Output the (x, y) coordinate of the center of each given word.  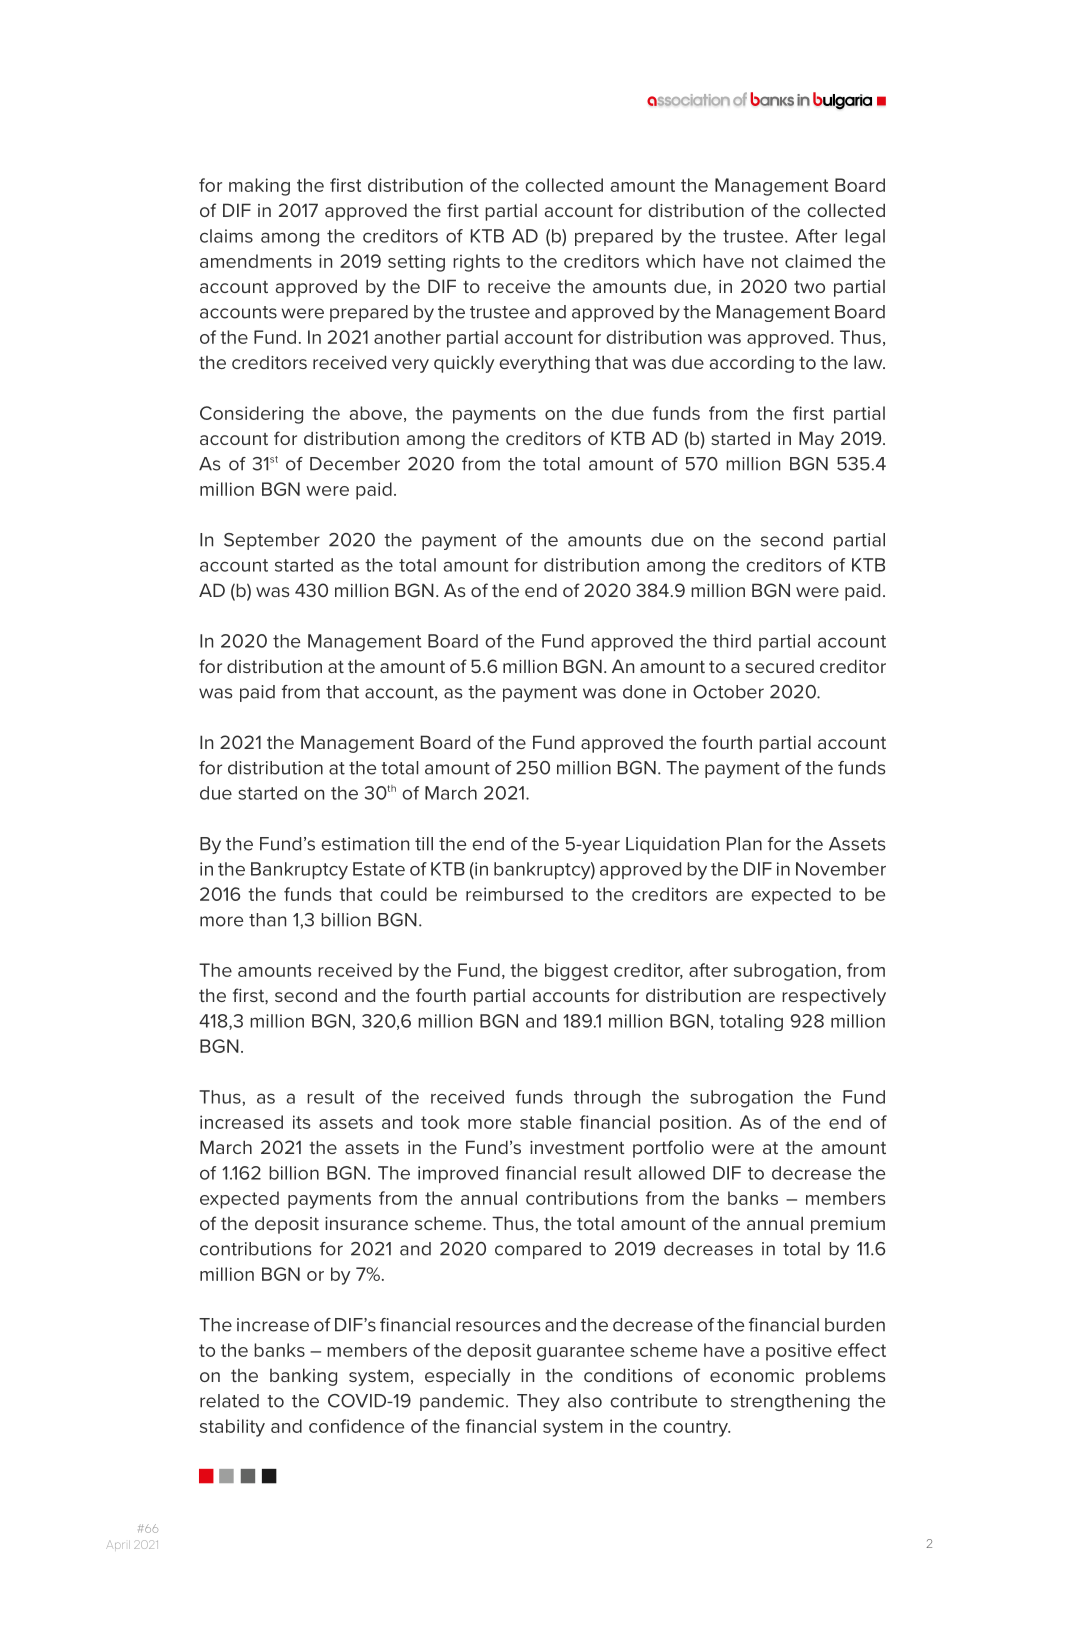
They (538, 1402)
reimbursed (514, 894)
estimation (365, 844)
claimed (818, 261)
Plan (744, 844)
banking (303, 1377)
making (259, 187)
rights (476, 263)
